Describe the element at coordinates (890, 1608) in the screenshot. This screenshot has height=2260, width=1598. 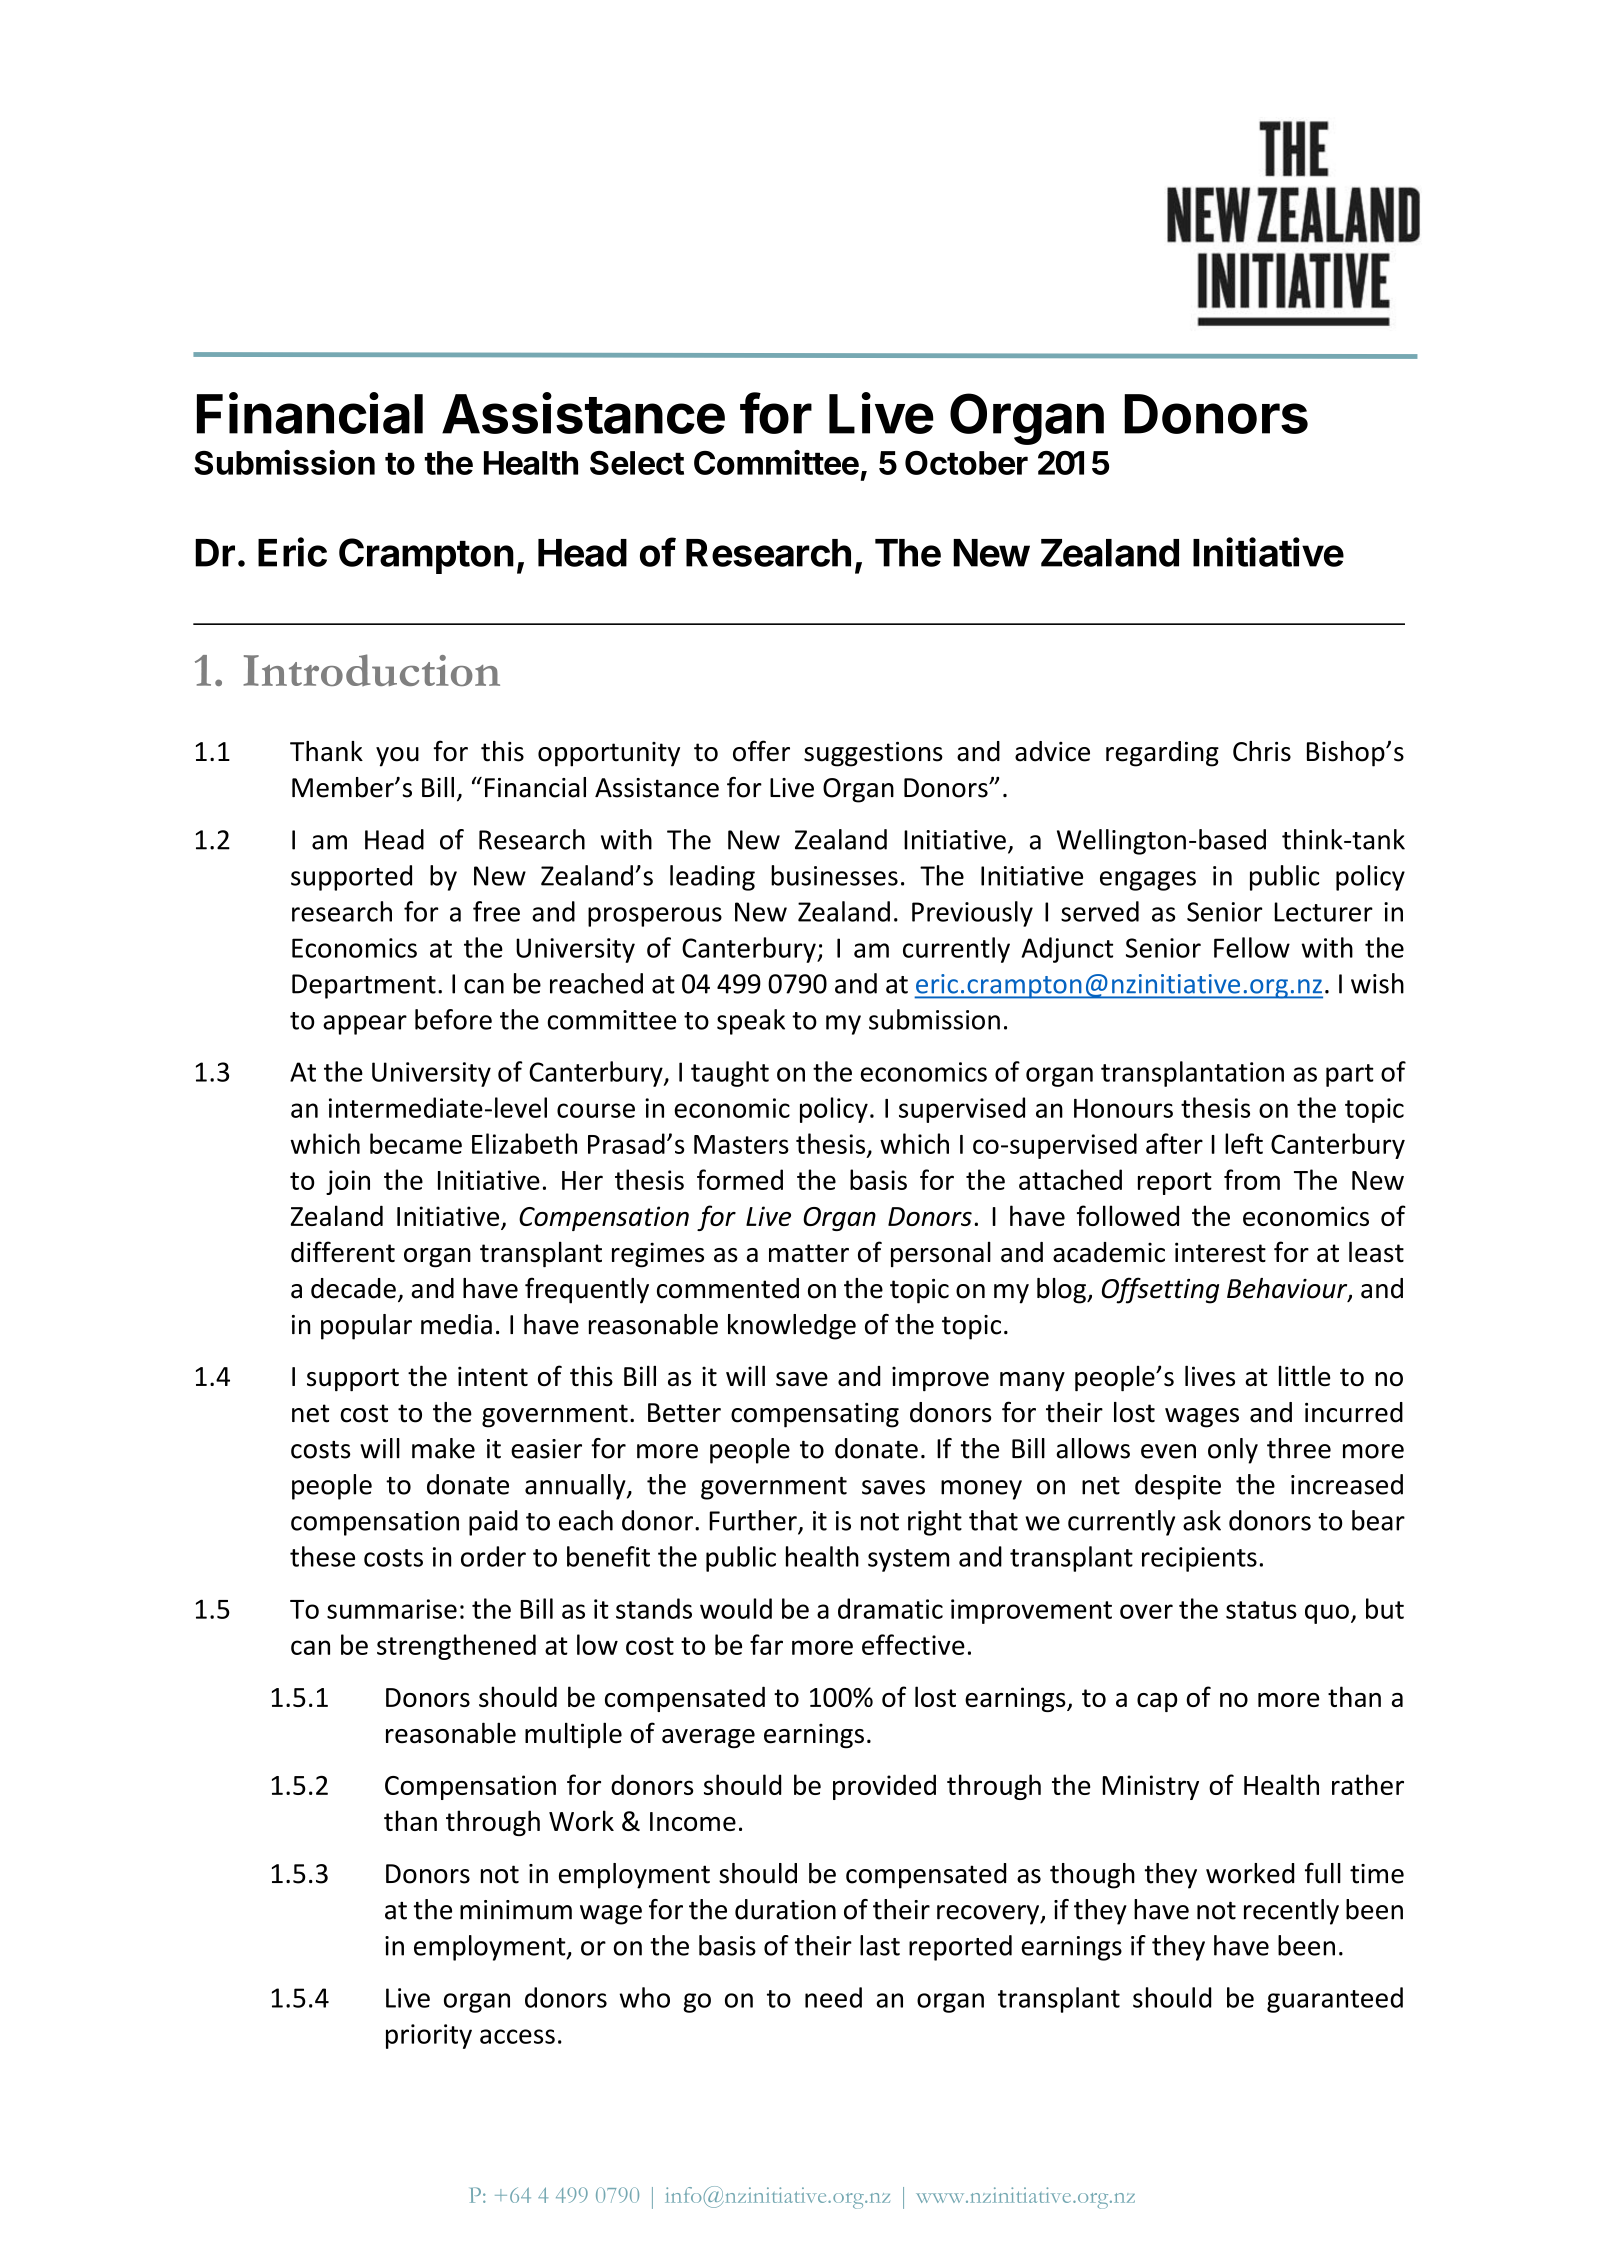
I see `dramatic` at that location.
